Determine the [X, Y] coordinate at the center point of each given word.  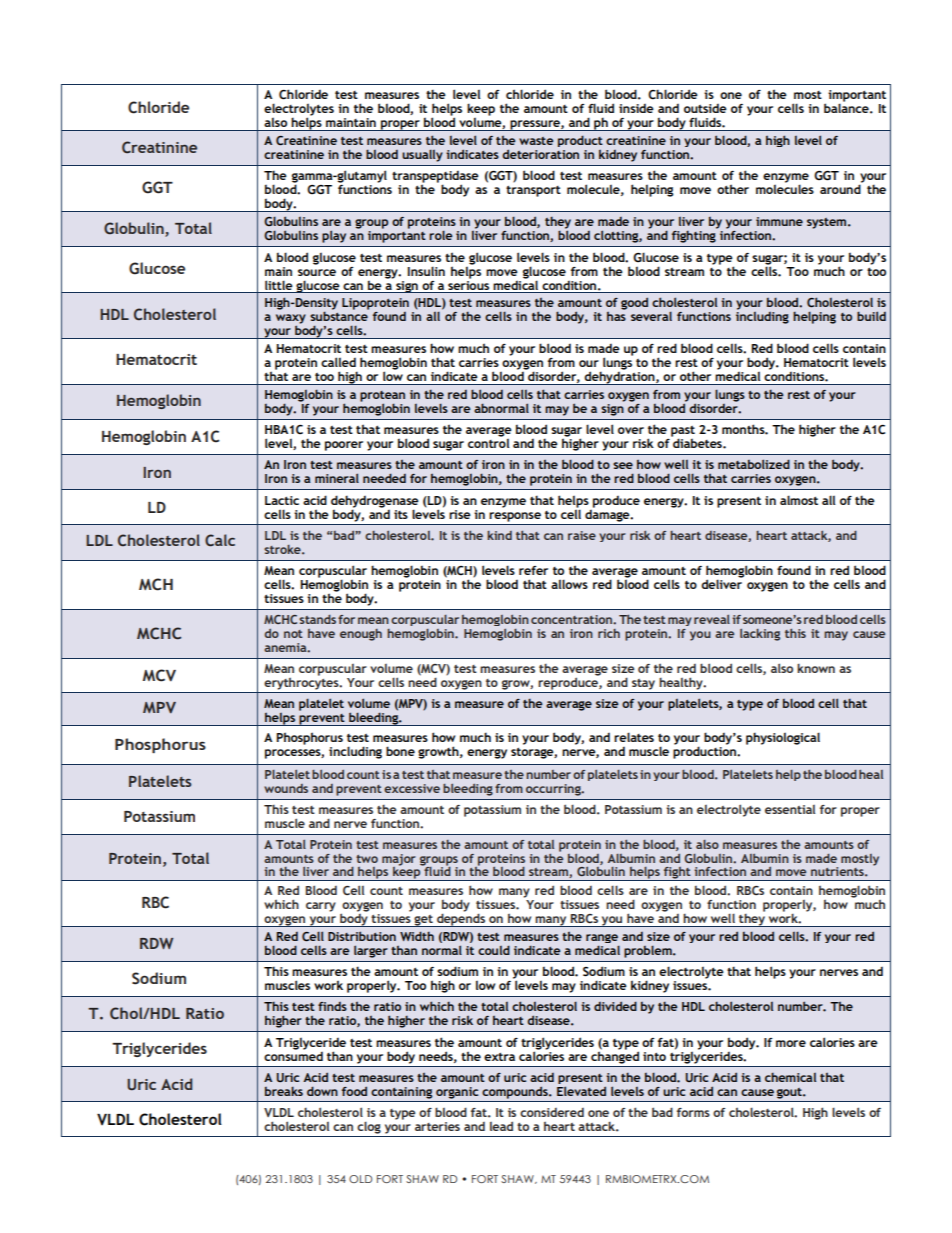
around [840, 189]
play [334, 236]
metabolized [754, 464]
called [338, 362]
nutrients [838, 871]
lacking [760, 635]
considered [552, 1112]
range [602, 940]
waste [536, 141]
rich [609, 633]
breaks [284, 1091]
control [488, 443]
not [293, 634]
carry [321, 907]
